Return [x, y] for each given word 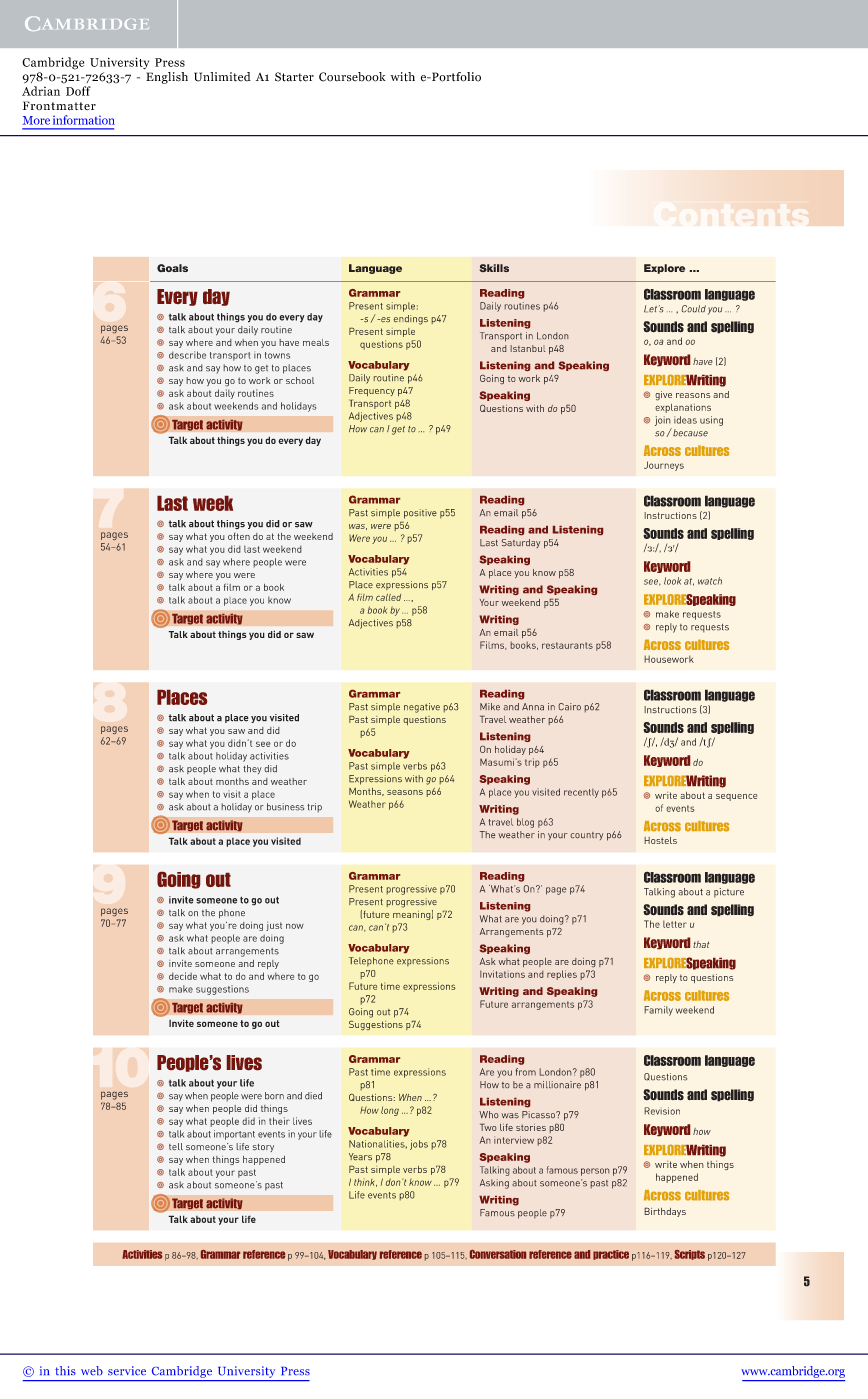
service [127, 1370]
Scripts [690, 1255]
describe [187, 355]
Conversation [498, 1254]
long [390, 1111]
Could [693, 309]
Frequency [372, 391]
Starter [294, 77]
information [84, 120]
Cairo [569, 707]
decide [183, 976]
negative [422, 708]
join [663, 421]
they [252, 769]
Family [658, 1011]
